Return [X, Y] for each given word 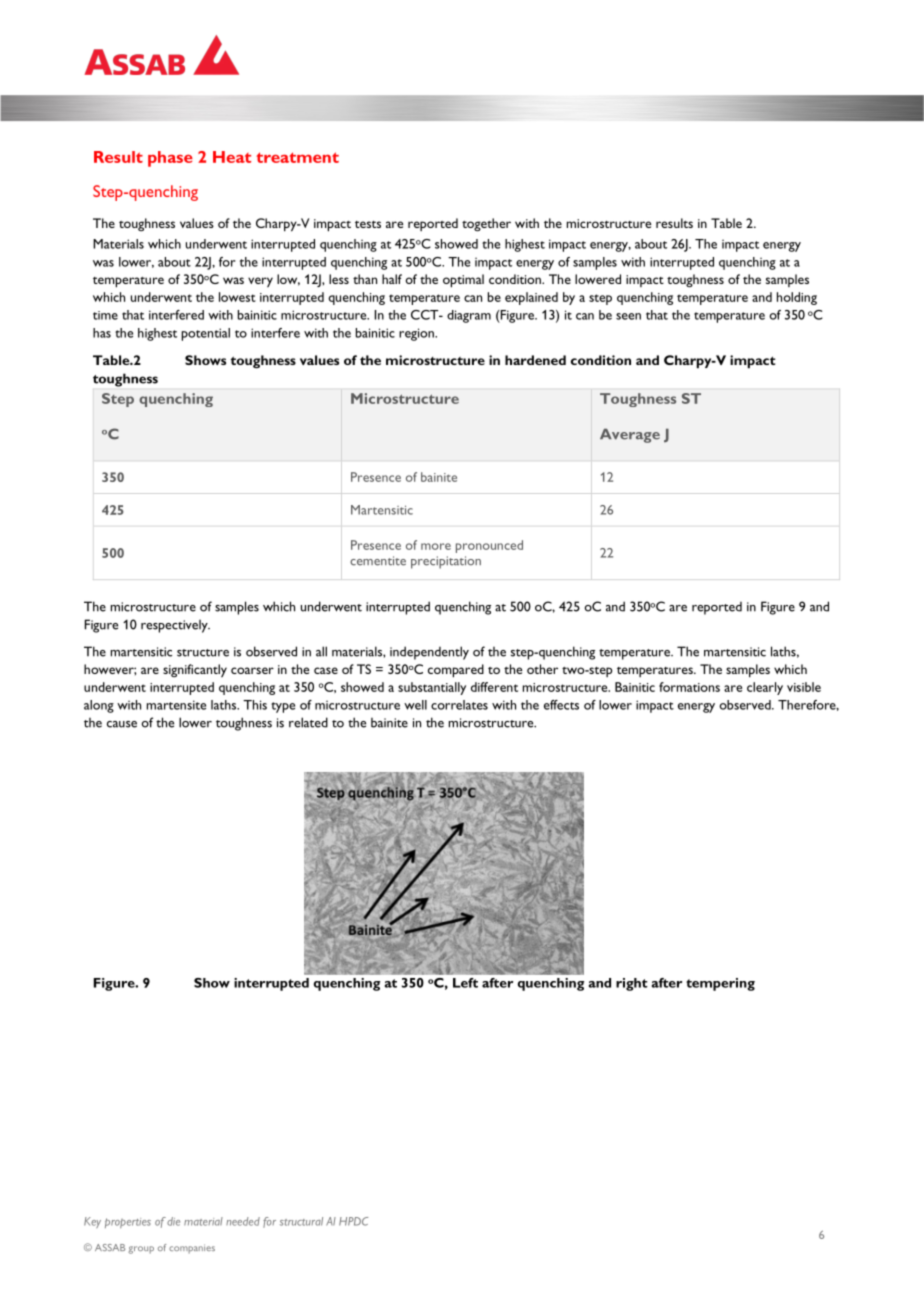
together [486, 224]
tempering [720, 984]
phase [170, 159]
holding [797, 298]
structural [301, 1221]
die [173, 1221]
